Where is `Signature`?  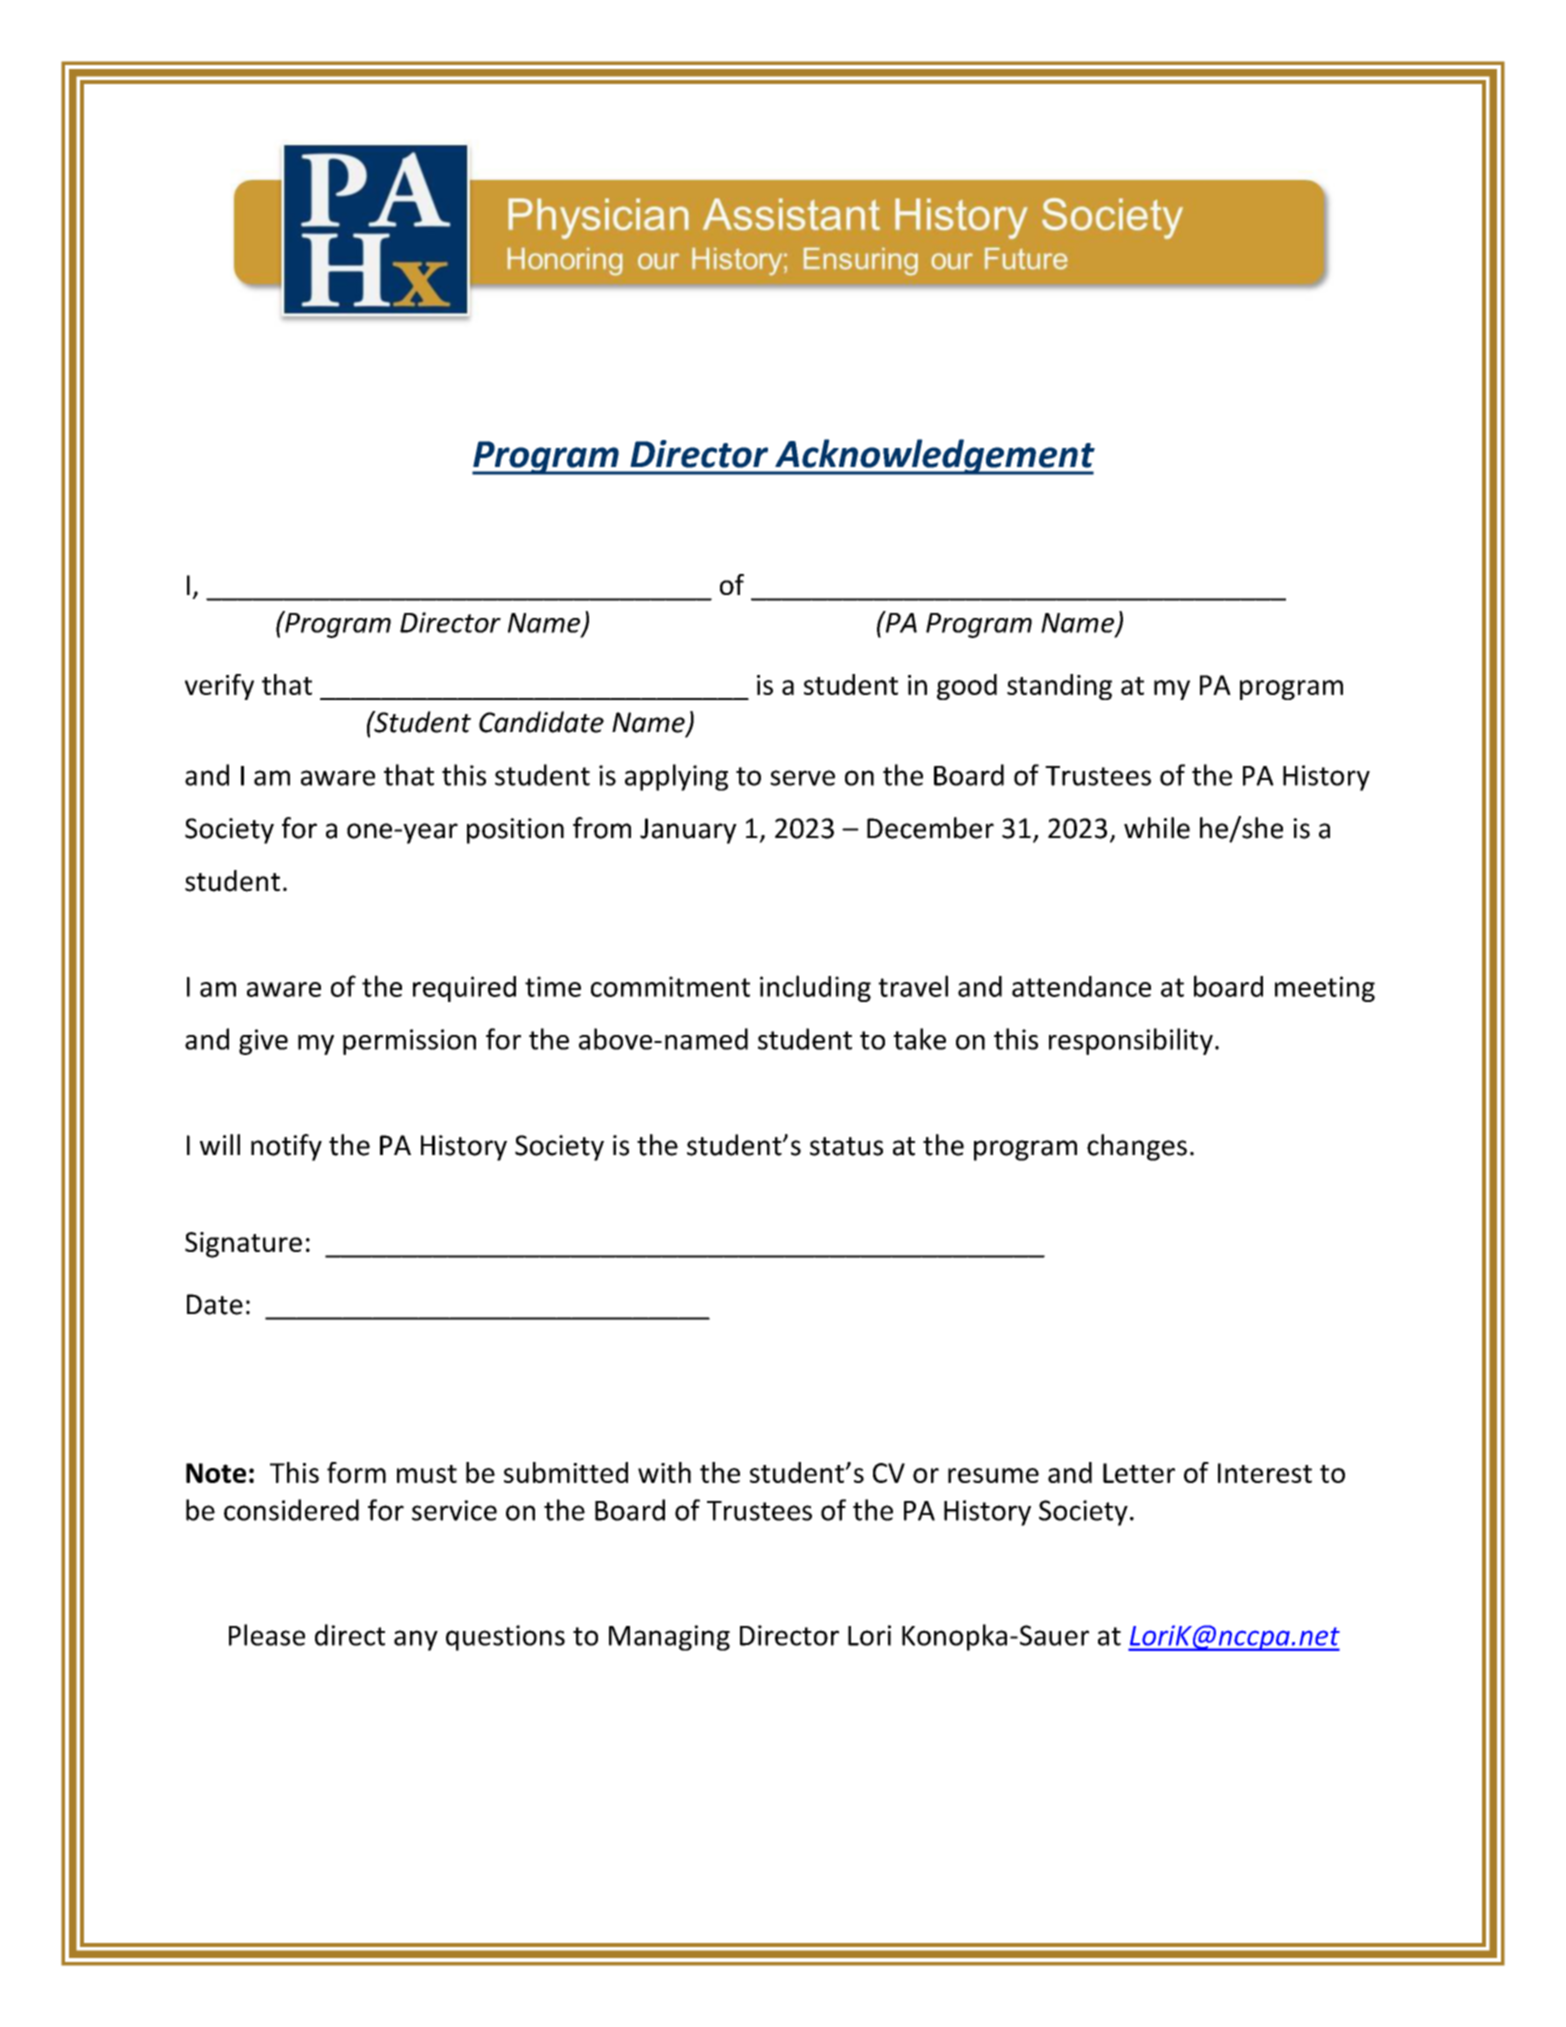 Signature is located at coordinates (243, 1245).
